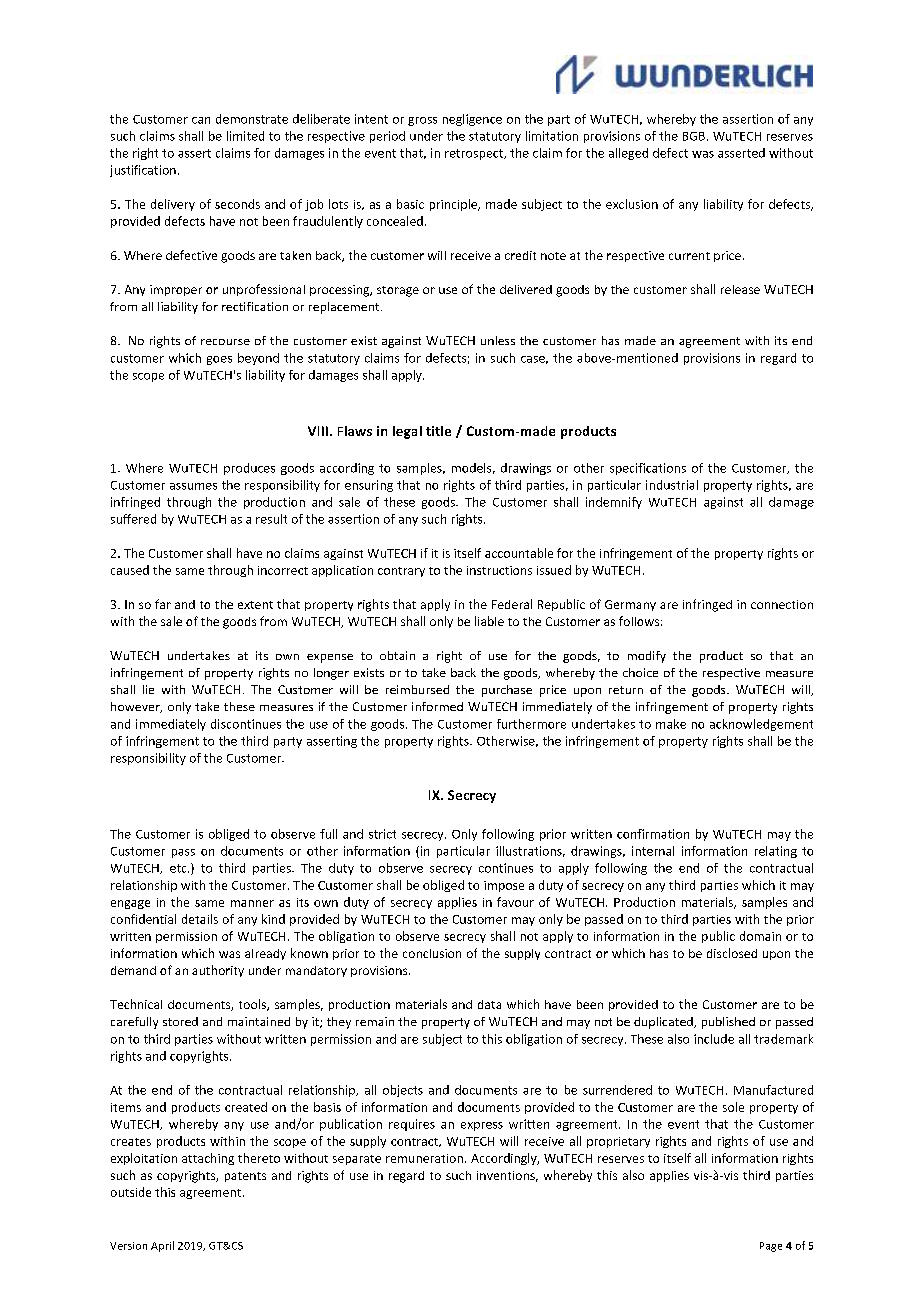 This screenshot has width=924, height=1308. I want to click on can, so click(201, 120).
